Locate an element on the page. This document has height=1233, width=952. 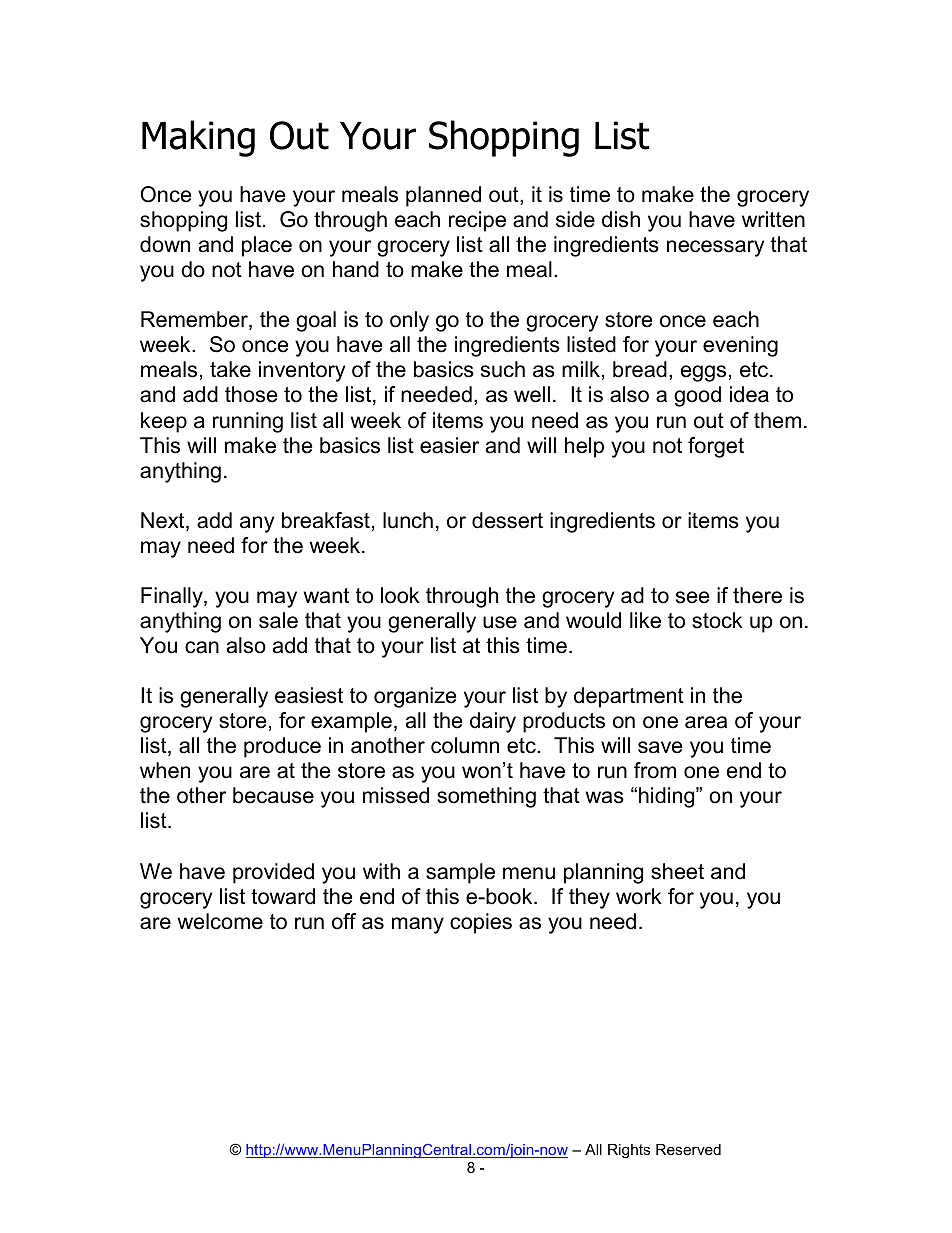
written is located at coordinates (773, 219).
